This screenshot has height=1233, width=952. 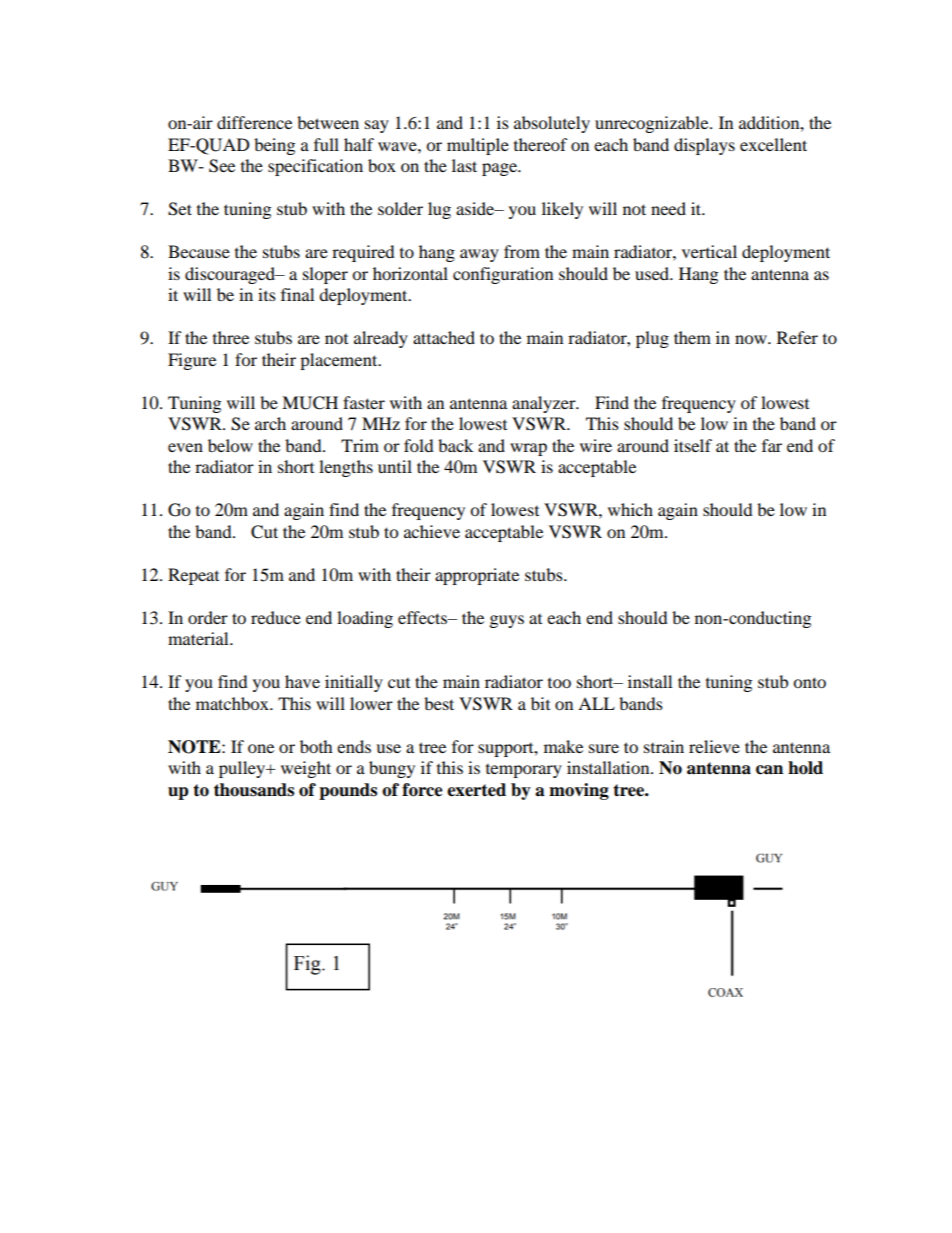 What do you see at coordinates (704, 146) in the screenshot?
I see `displays` at bounding box center [704, 146].
